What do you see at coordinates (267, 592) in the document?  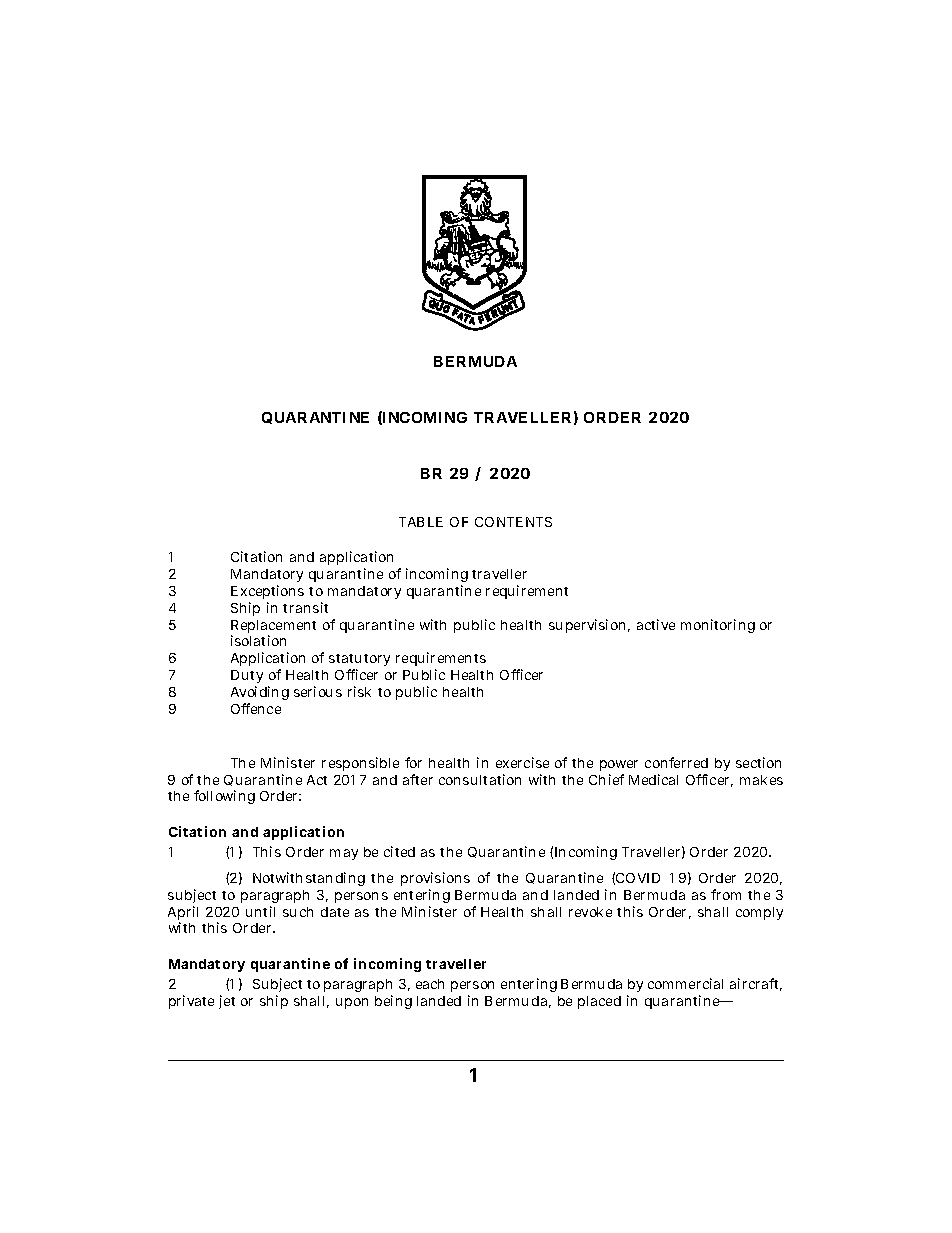 I see `Exceptions` at bounding box center [267, 592].
